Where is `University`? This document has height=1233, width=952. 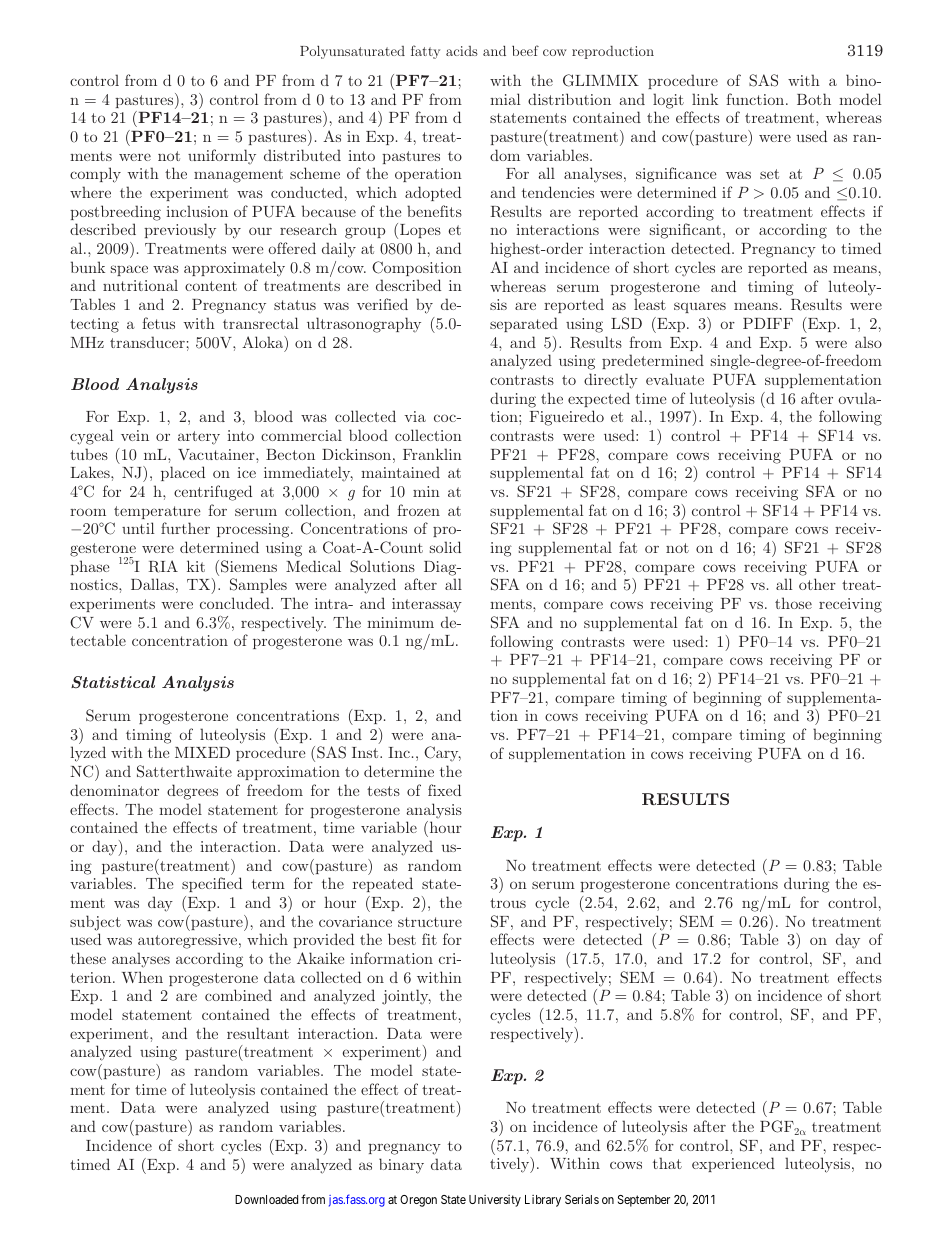
University is located at coordinates (495, 1201).
